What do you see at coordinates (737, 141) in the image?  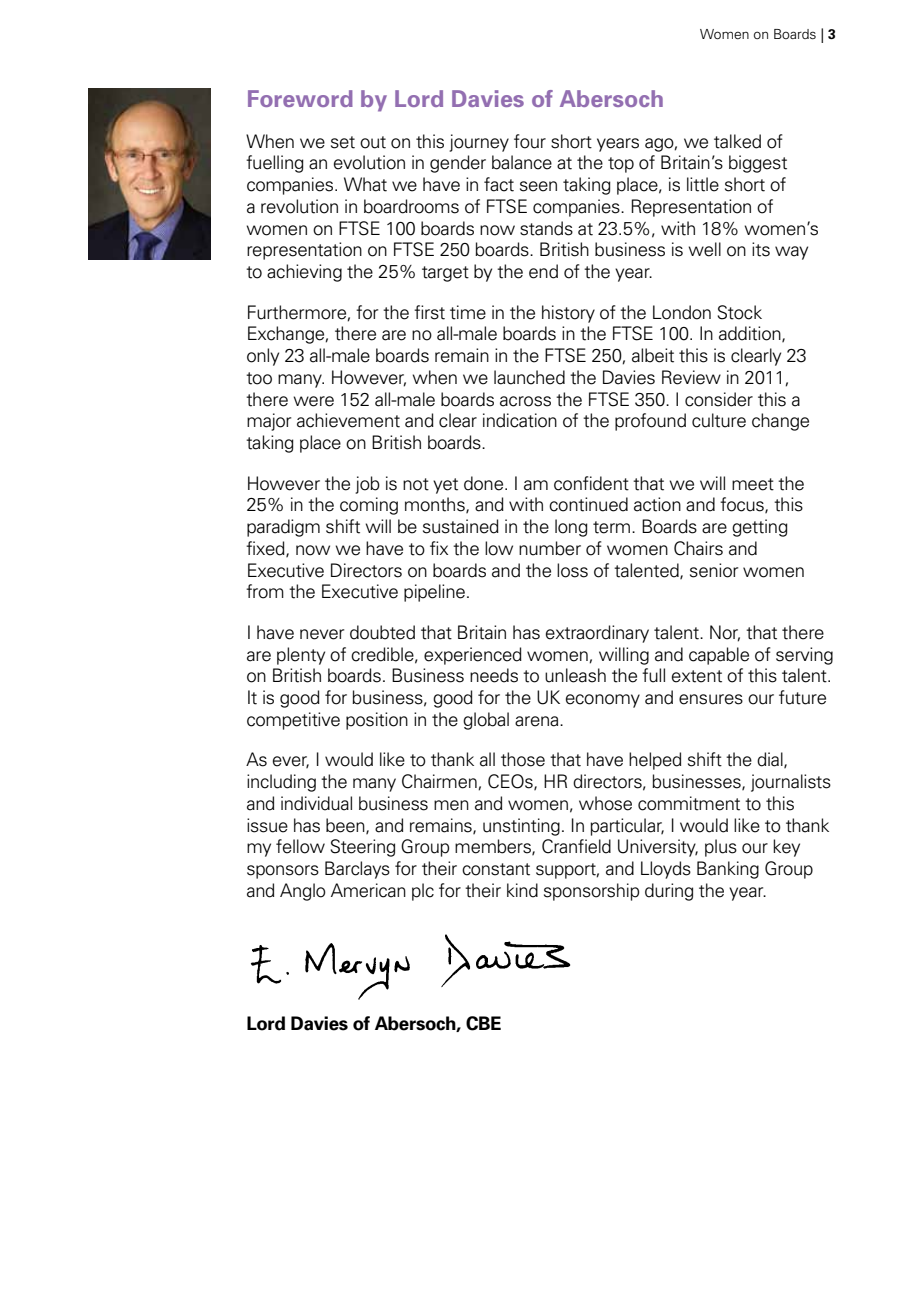 I see `talked` at bounding box center [737, 141].
